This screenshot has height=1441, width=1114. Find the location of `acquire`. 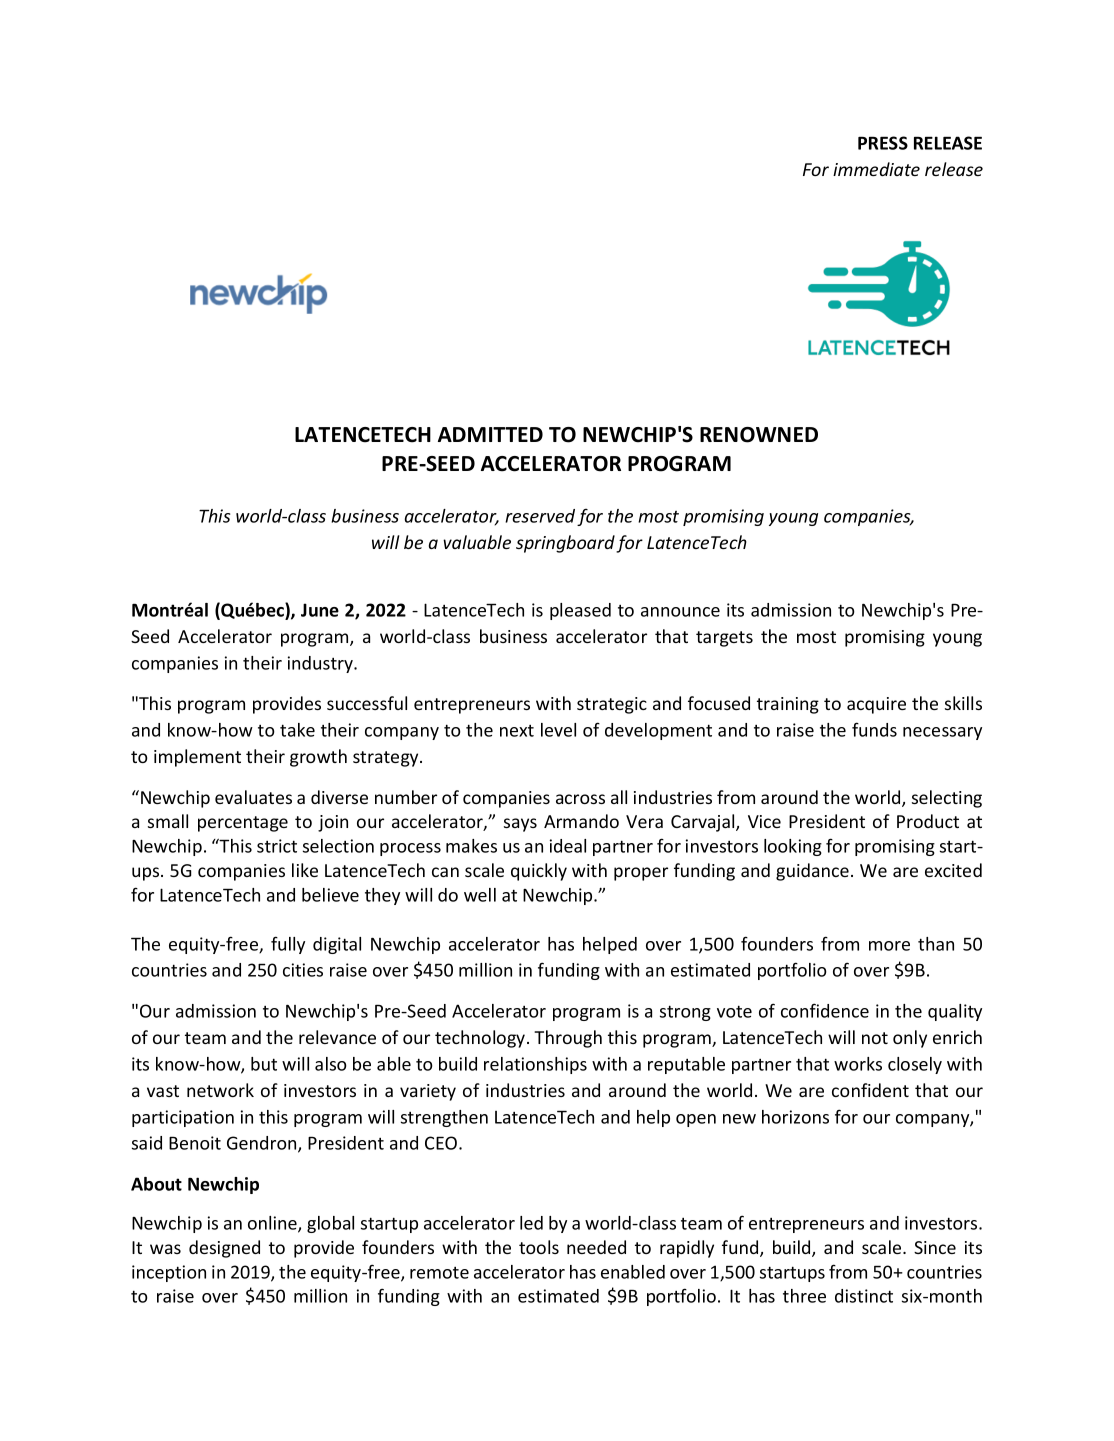

acquire is located at coordinates (876, 705).
